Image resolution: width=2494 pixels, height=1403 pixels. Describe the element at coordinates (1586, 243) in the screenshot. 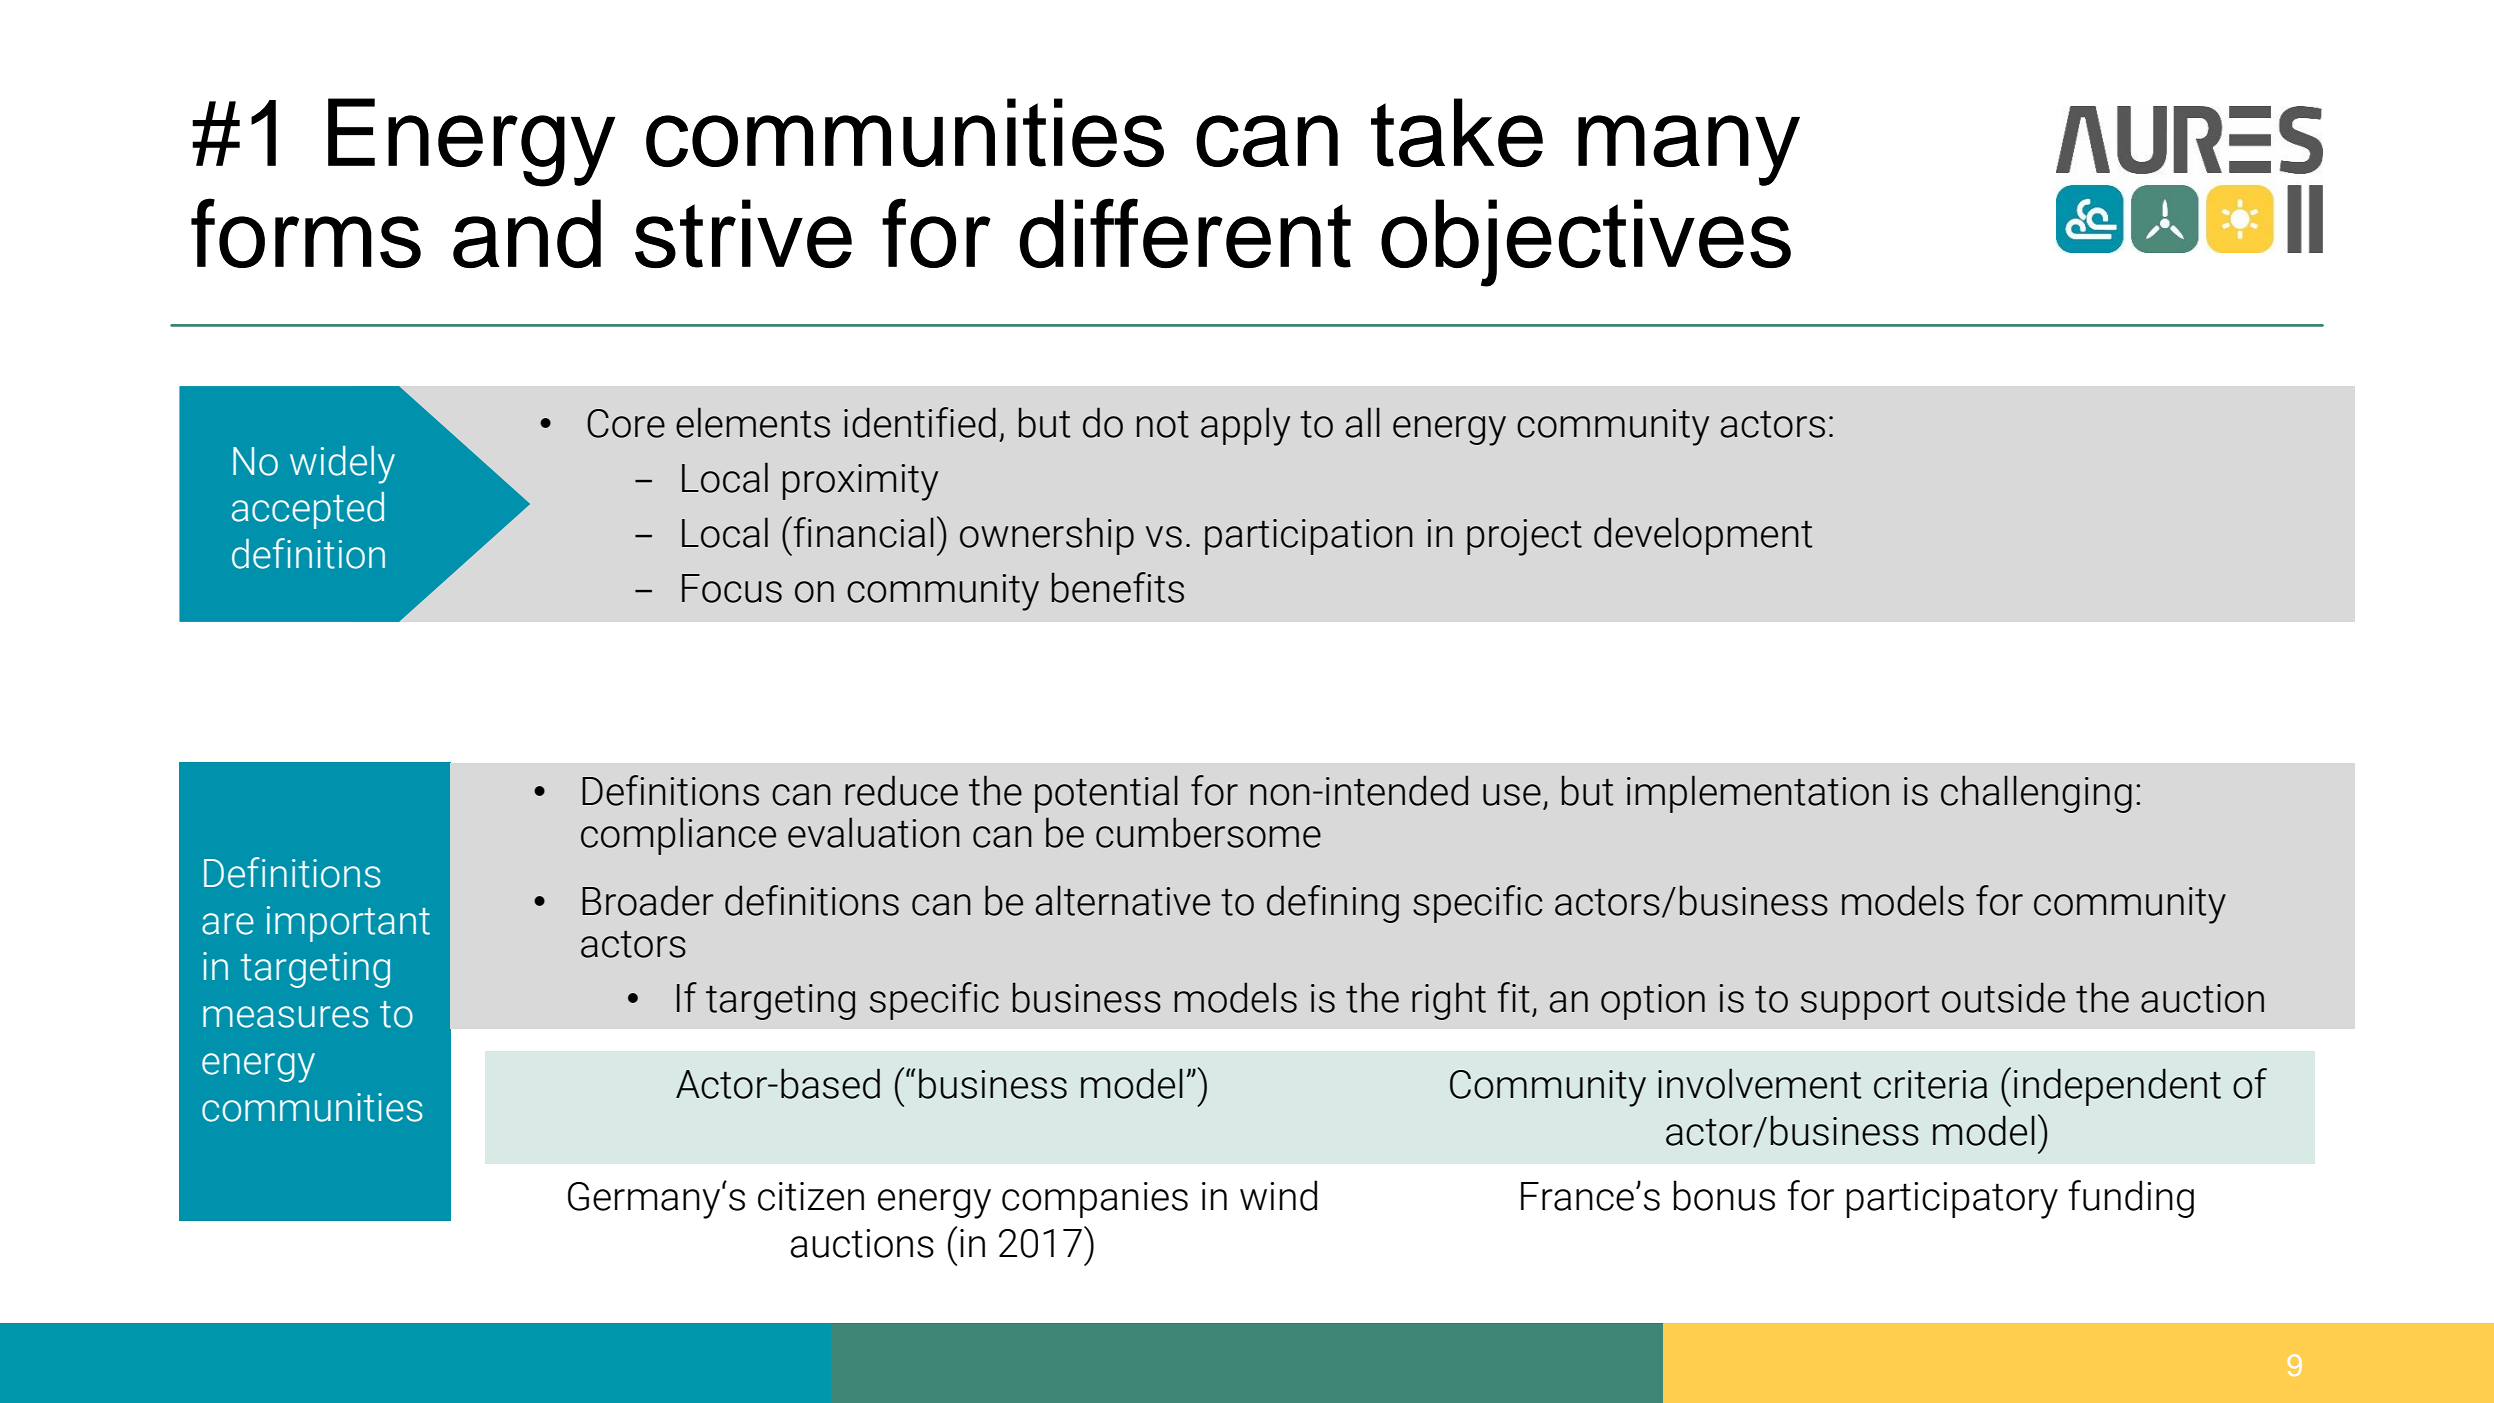

I see `objectives` at that location.
